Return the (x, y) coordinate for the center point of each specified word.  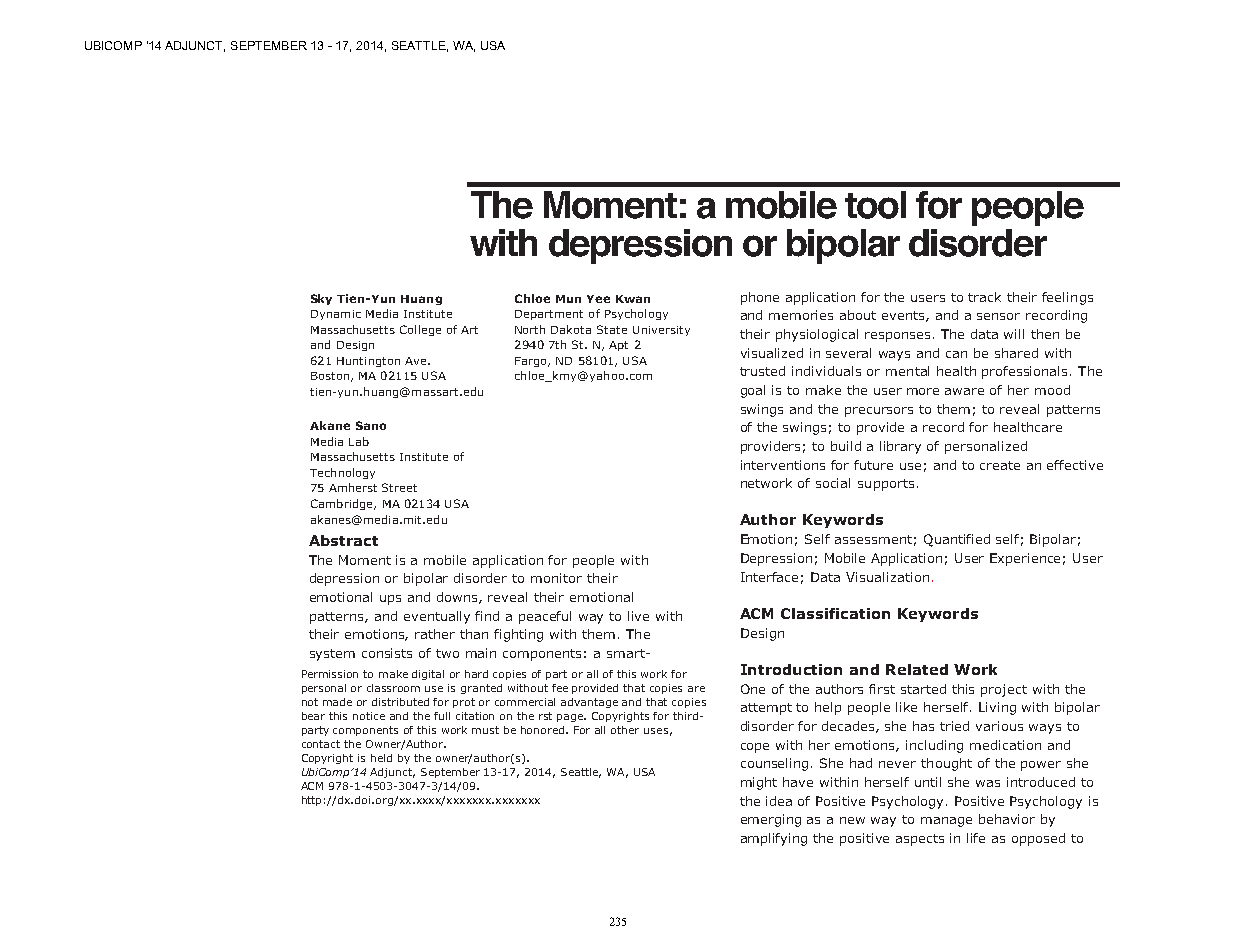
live (638, 616)
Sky (321, 299)
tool (875, 205)
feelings (1067, 298)
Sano (371, 425)
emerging (771, 820)
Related (917, 669)
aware (964, 391)
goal (753, 391)
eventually (437, 617)
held (381, 758)
